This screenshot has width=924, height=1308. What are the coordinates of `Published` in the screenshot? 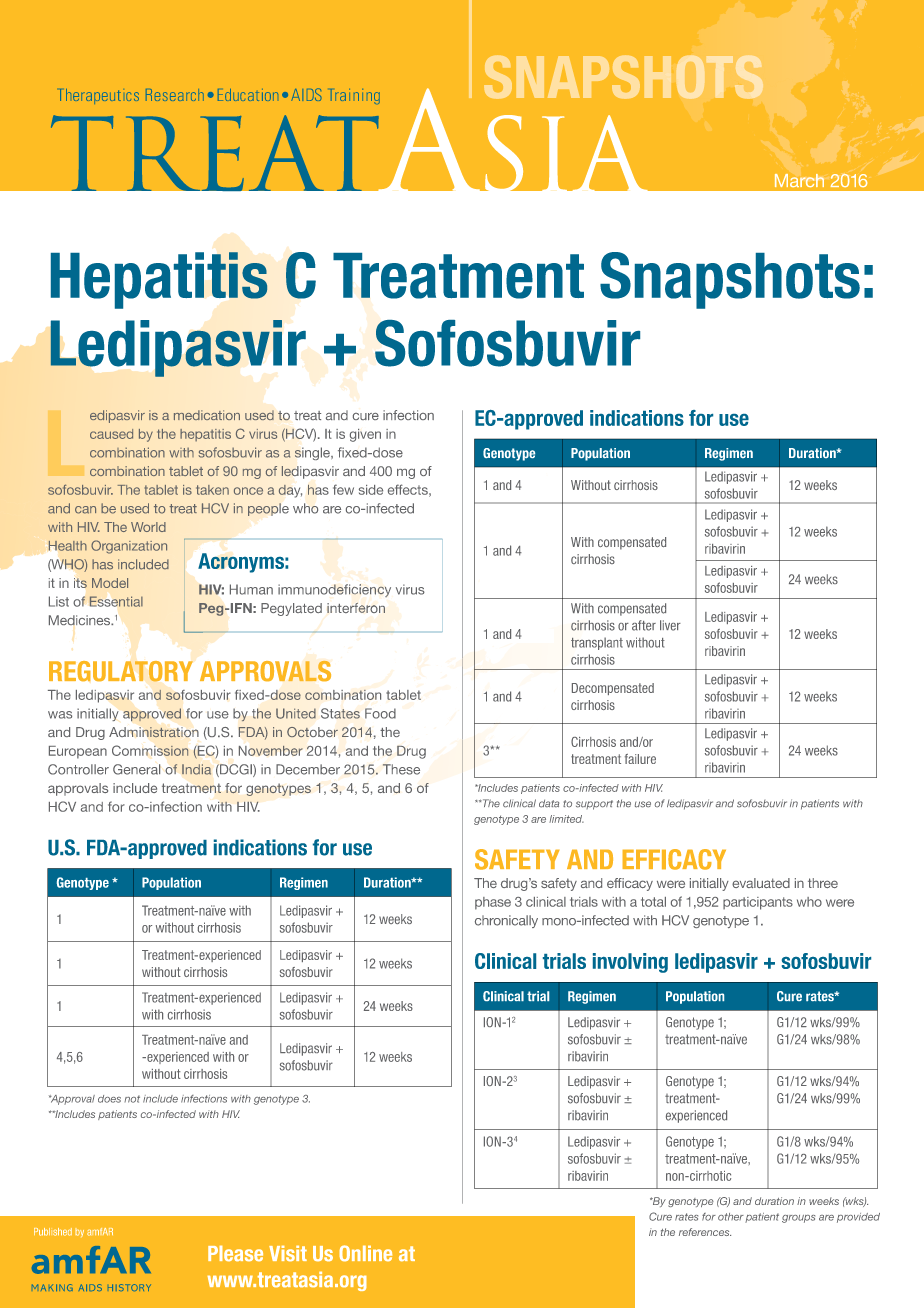 It's located at (53, 1232).
